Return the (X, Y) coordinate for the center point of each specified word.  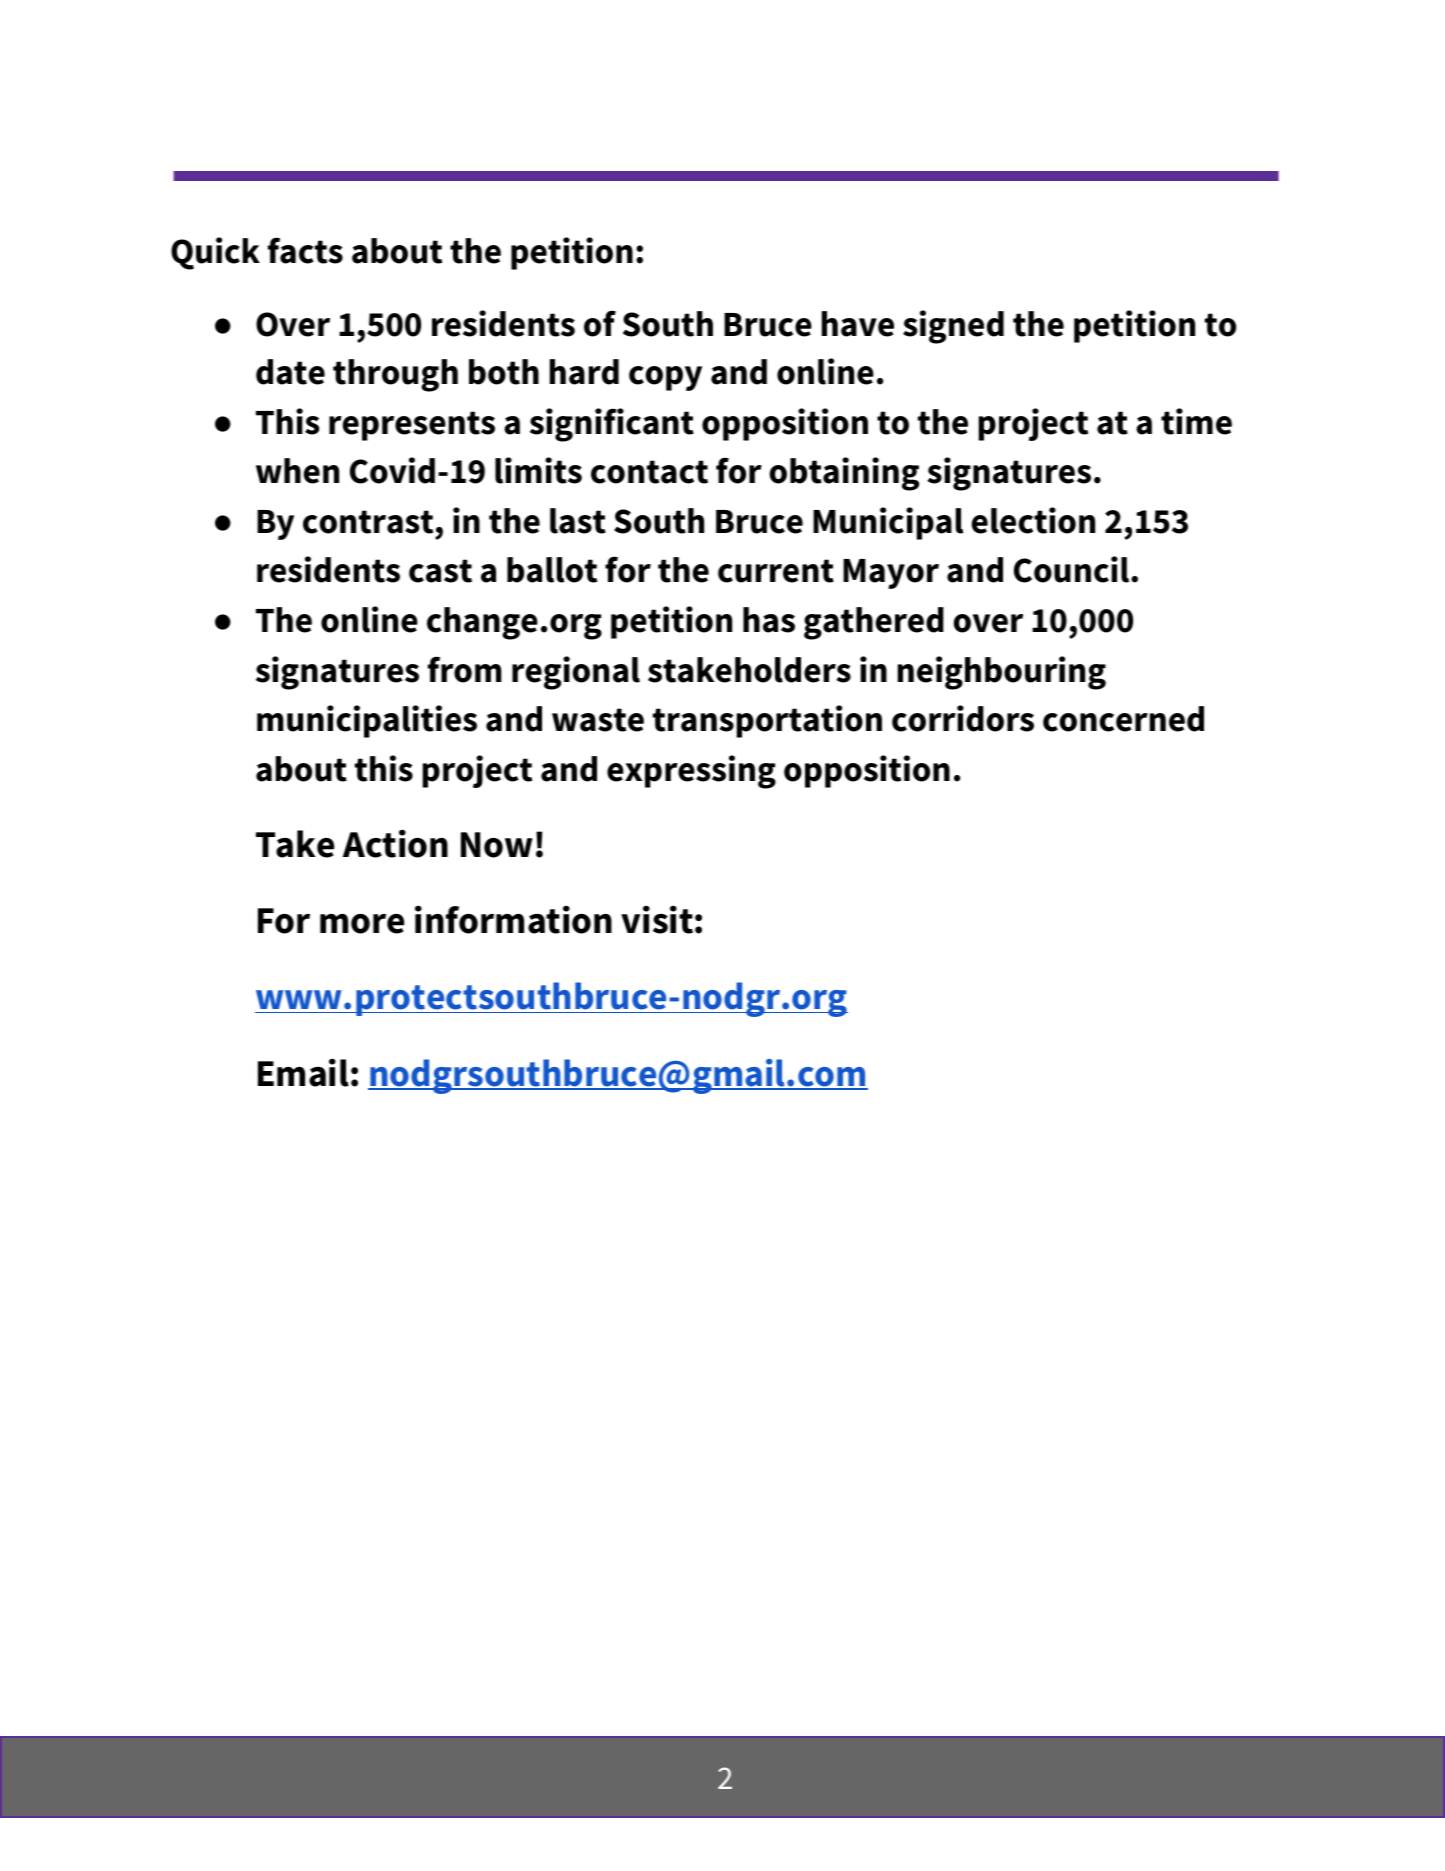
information (513, 919)
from (465, 669)
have (858, 324)
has (769, 620)
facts (305, 250)
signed (953, 327)
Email (303, 1072)
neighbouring (1002, 673)
